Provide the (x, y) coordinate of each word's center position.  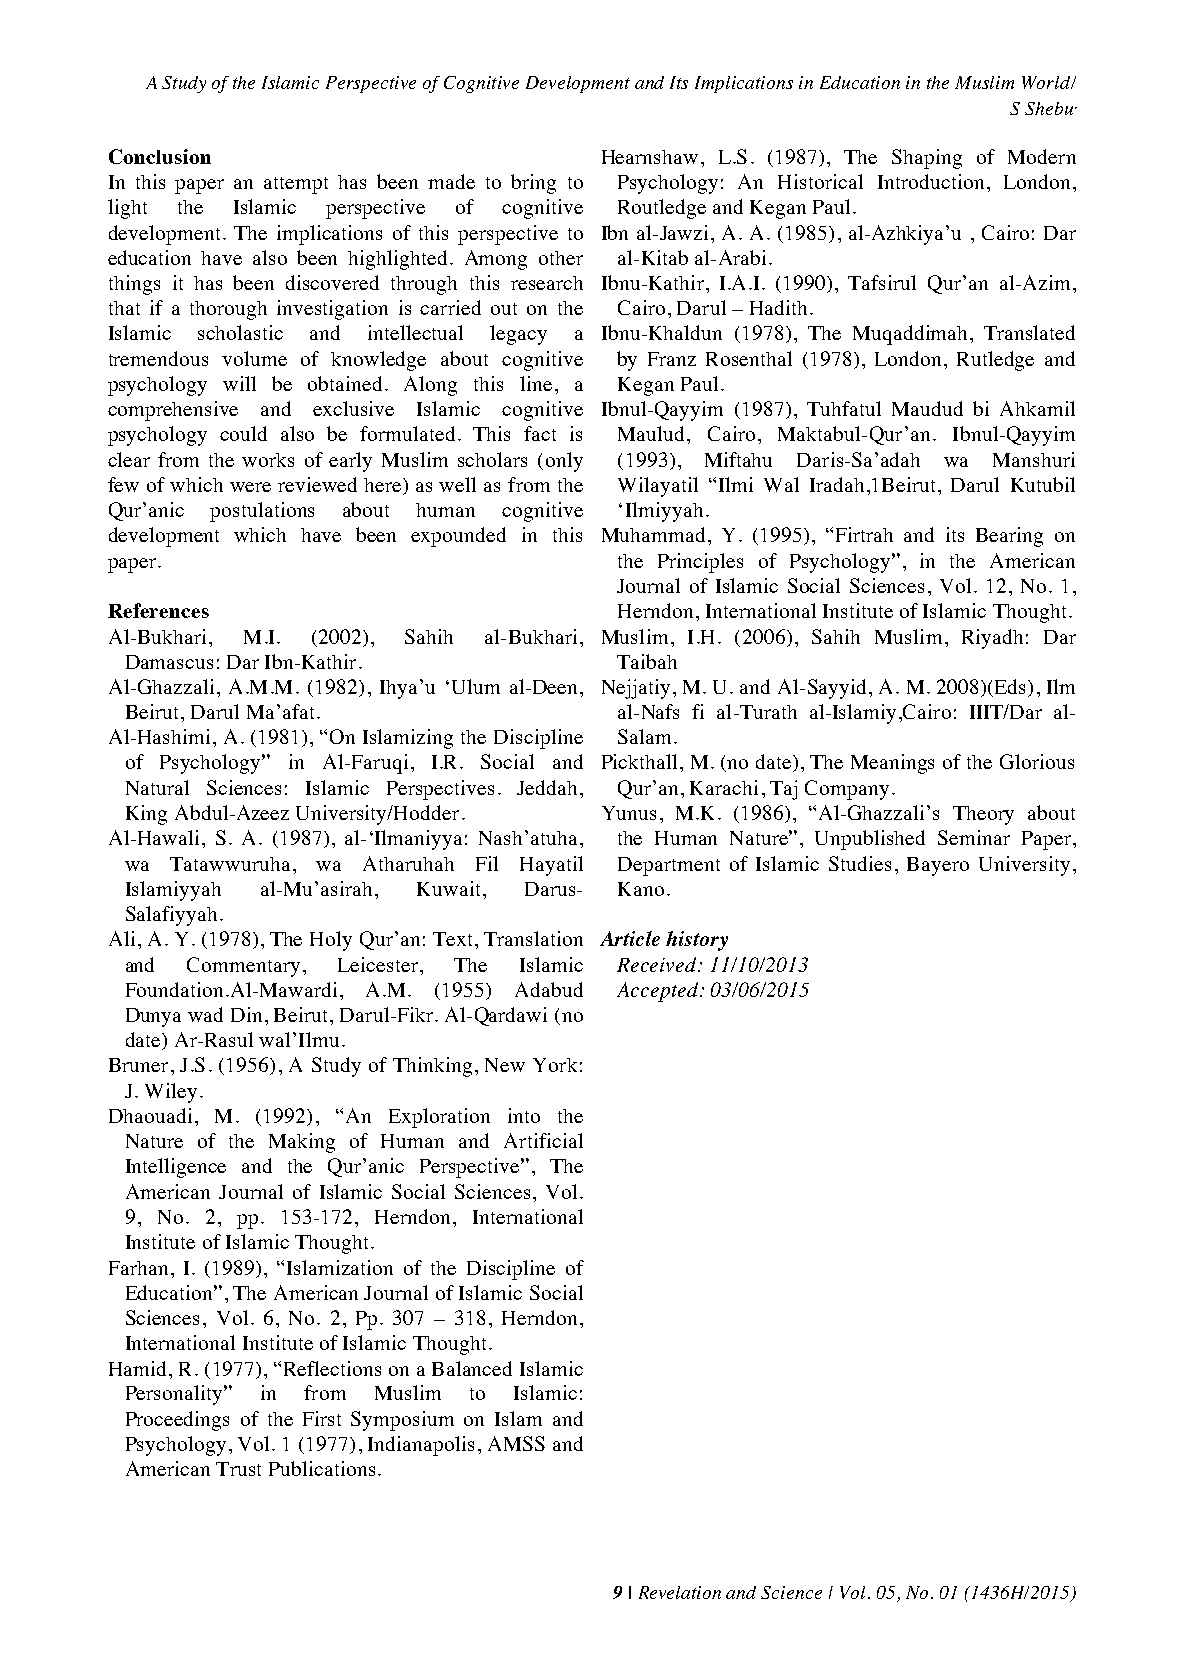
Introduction (931, 181)
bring (533, 184)
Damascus (169, 662)
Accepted (657, 992)
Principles (700, 563)
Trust (238, 1469)
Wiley (171, 1093)
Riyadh (992, 639)
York (555, 1065)
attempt (296, 185)
